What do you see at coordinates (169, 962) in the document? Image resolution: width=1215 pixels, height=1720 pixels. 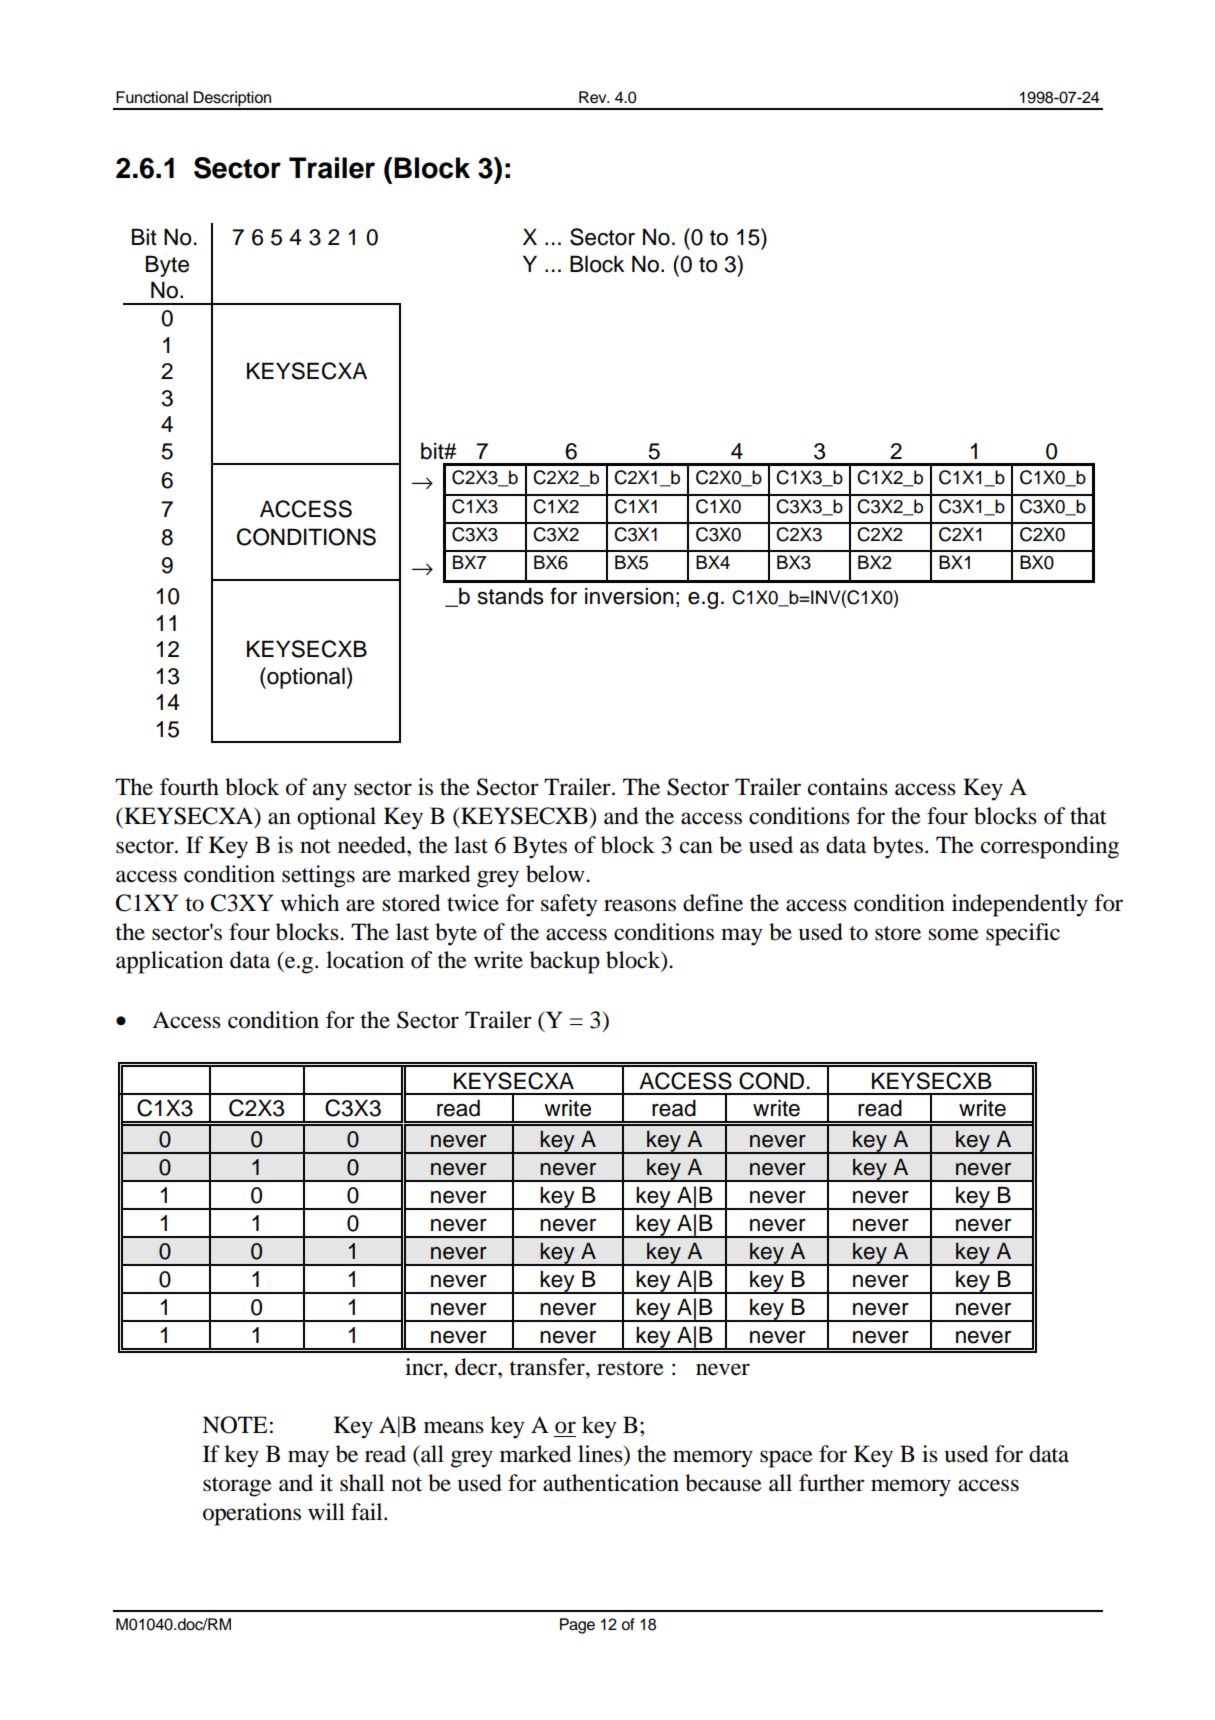 I see `application` at bounding box center [169, 962].
